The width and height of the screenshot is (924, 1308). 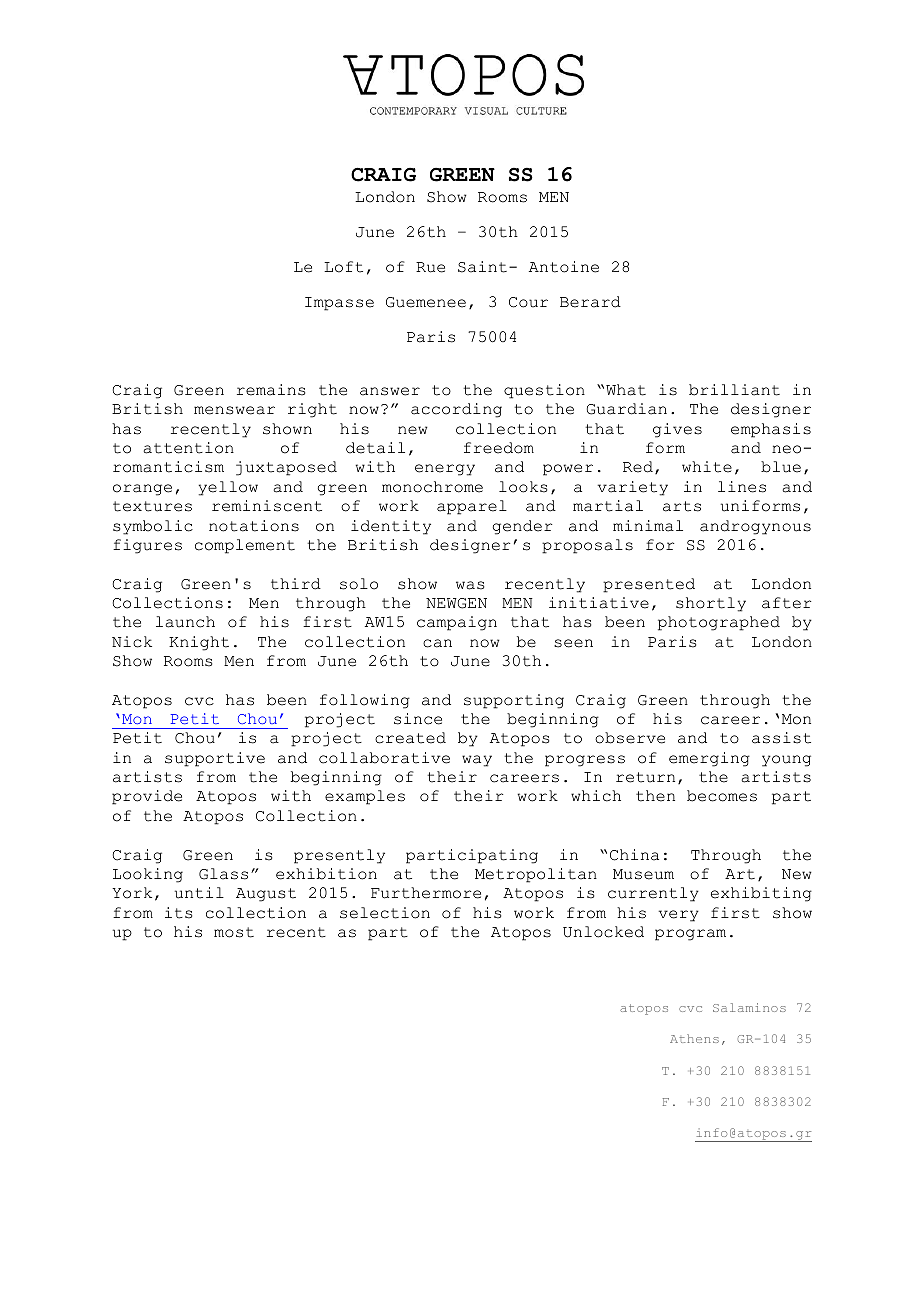 I want to click on apparel, so click(x=472, y=507).
